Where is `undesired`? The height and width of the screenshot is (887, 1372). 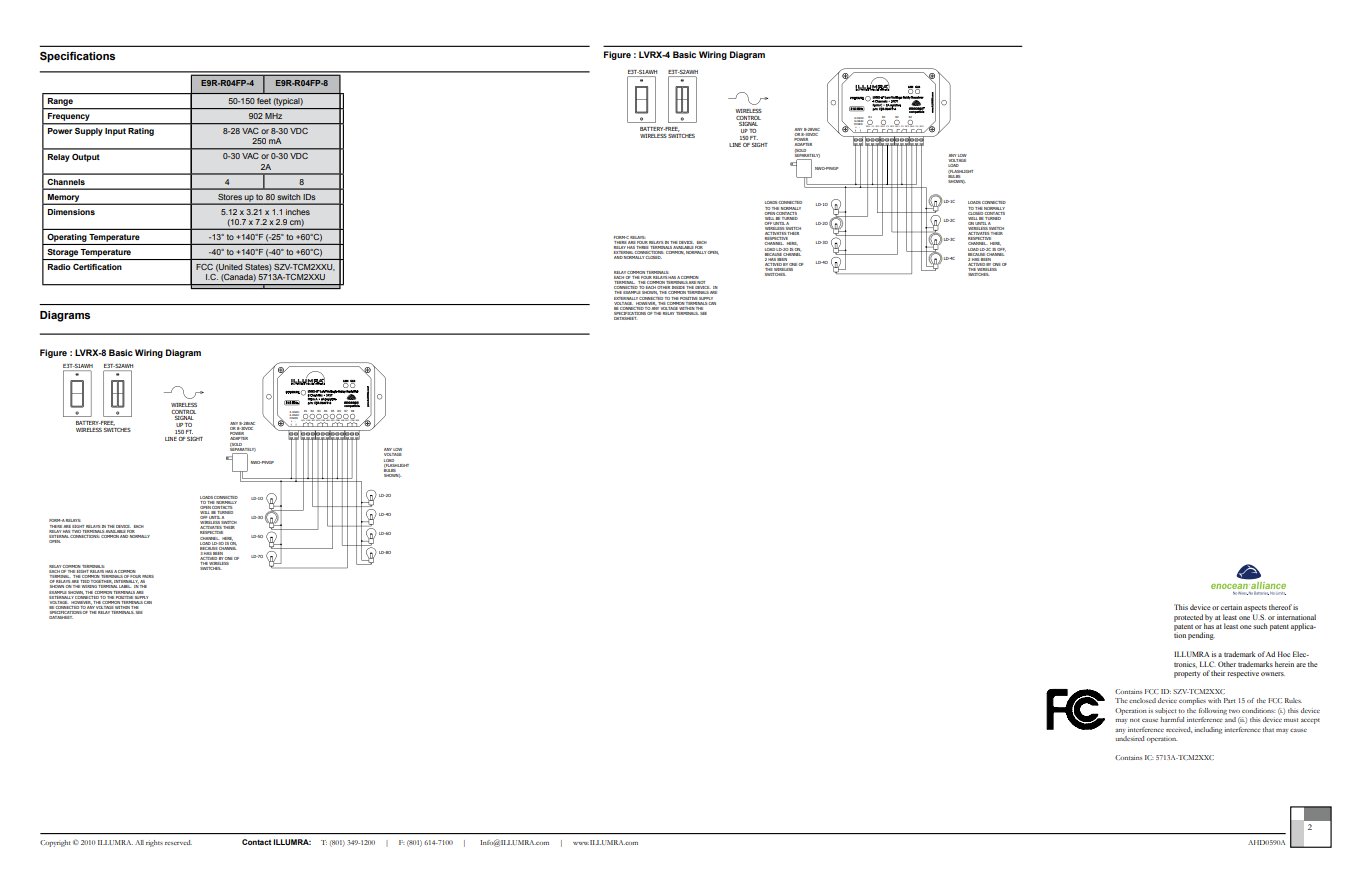 undesired is located at coordinates (1130, 737).
